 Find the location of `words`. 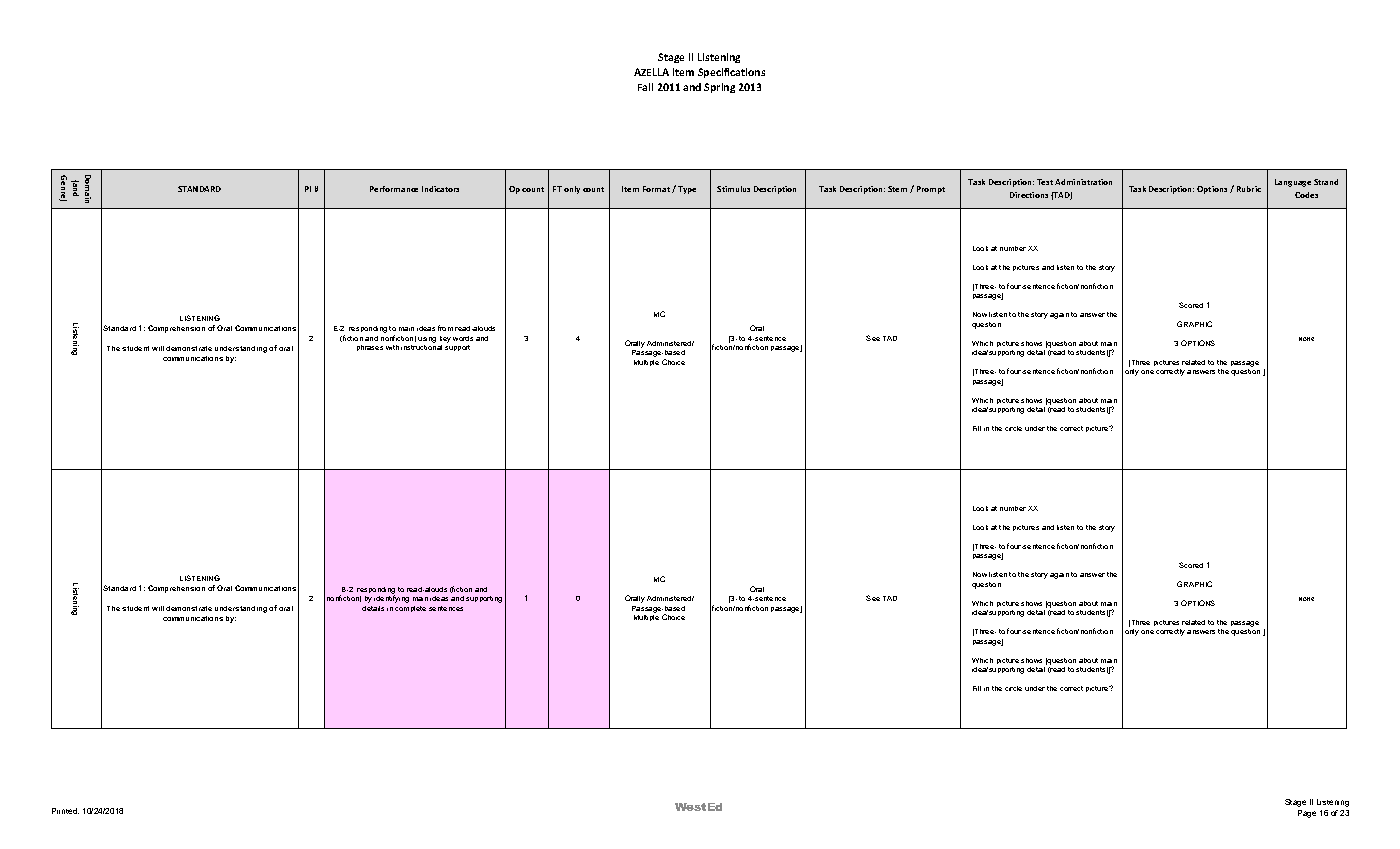

words is located at coordinates (463, 338).
